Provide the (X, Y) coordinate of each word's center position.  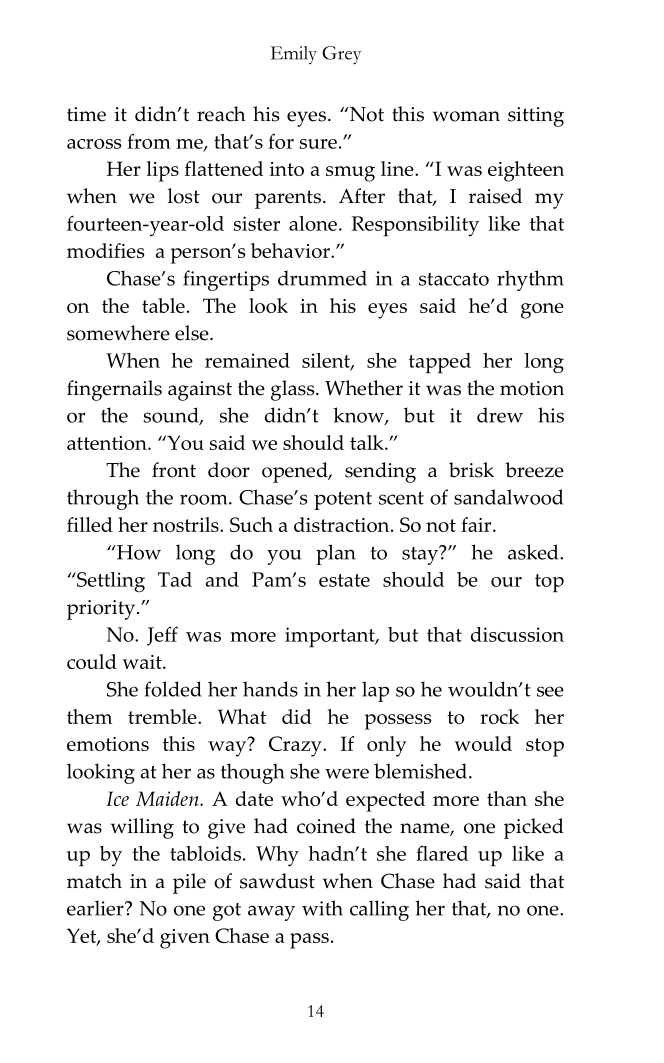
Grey (341, 55)
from (149, 141)
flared (442, 853)
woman (466, 116)
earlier (96, 908)
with (322, 908)
